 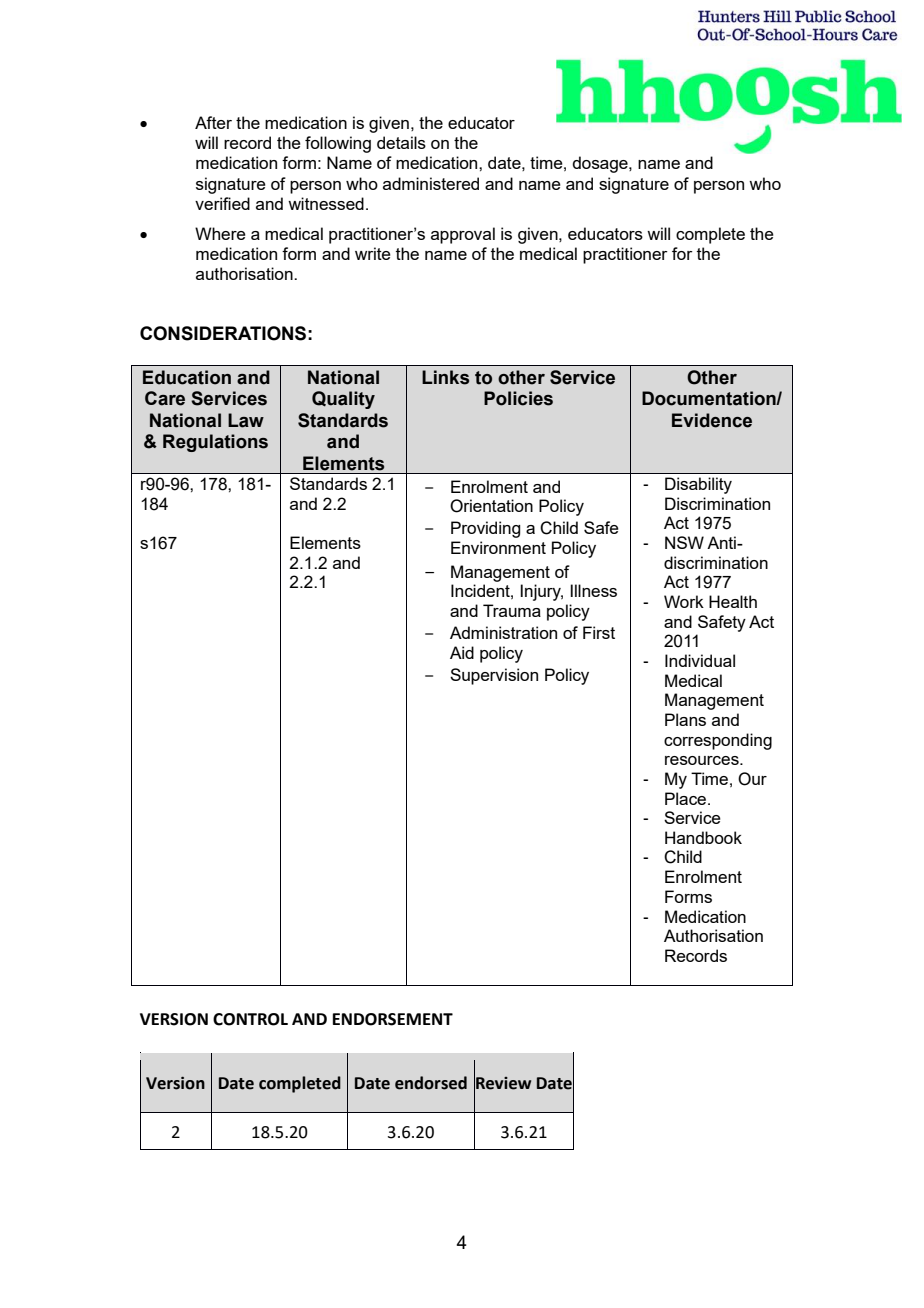 I want to click on After, so click(x=213, y=122).
